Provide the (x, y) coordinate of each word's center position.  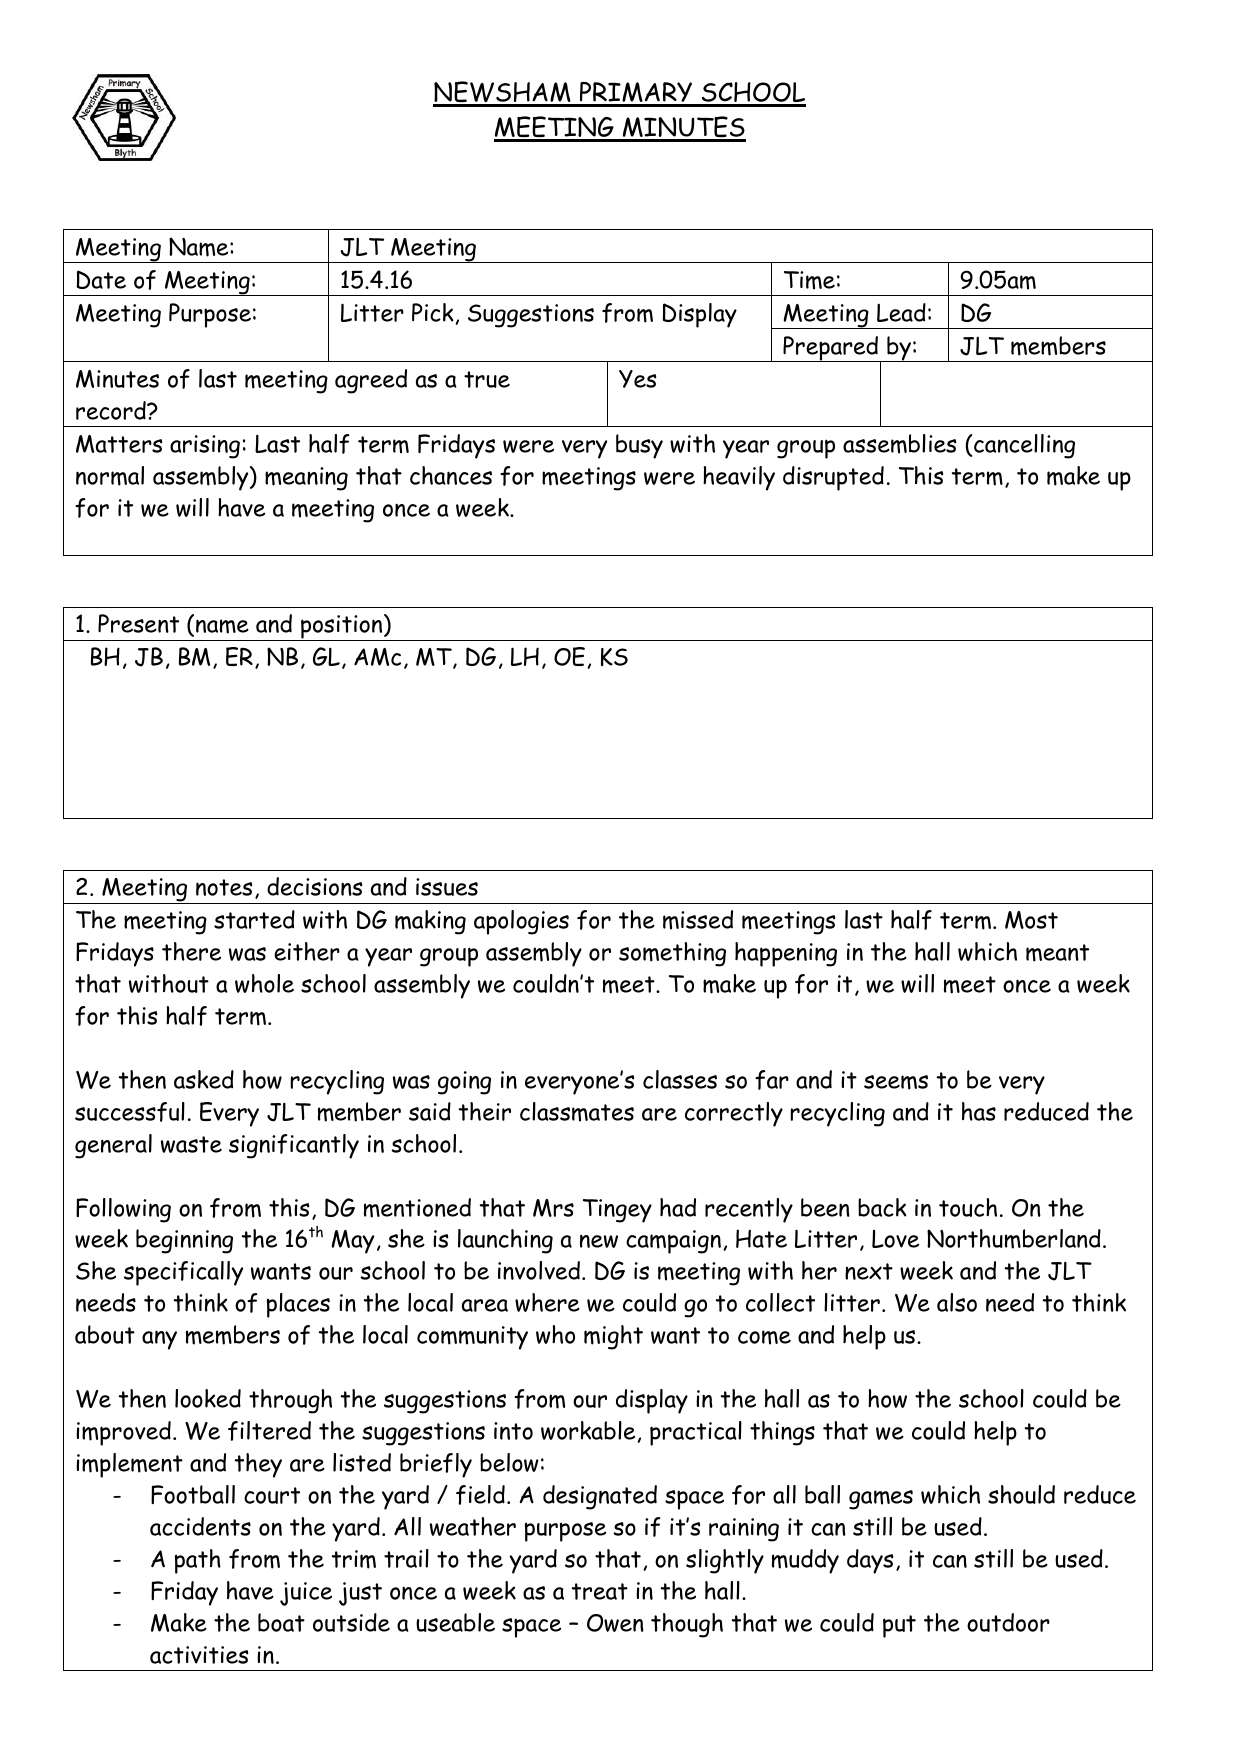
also (957, 1302)
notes (224, 887)
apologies (521, 922)
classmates (577, 1112)
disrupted (833, 478)
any (159, 1340)
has (979, 1111)
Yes (637, 379)
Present (138, 623)
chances (451, 475)
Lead (901, 312)
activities (199, 1655)
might (613, 1337)
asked (204, 1079)
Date (101, 279)
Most (1031, 920)
